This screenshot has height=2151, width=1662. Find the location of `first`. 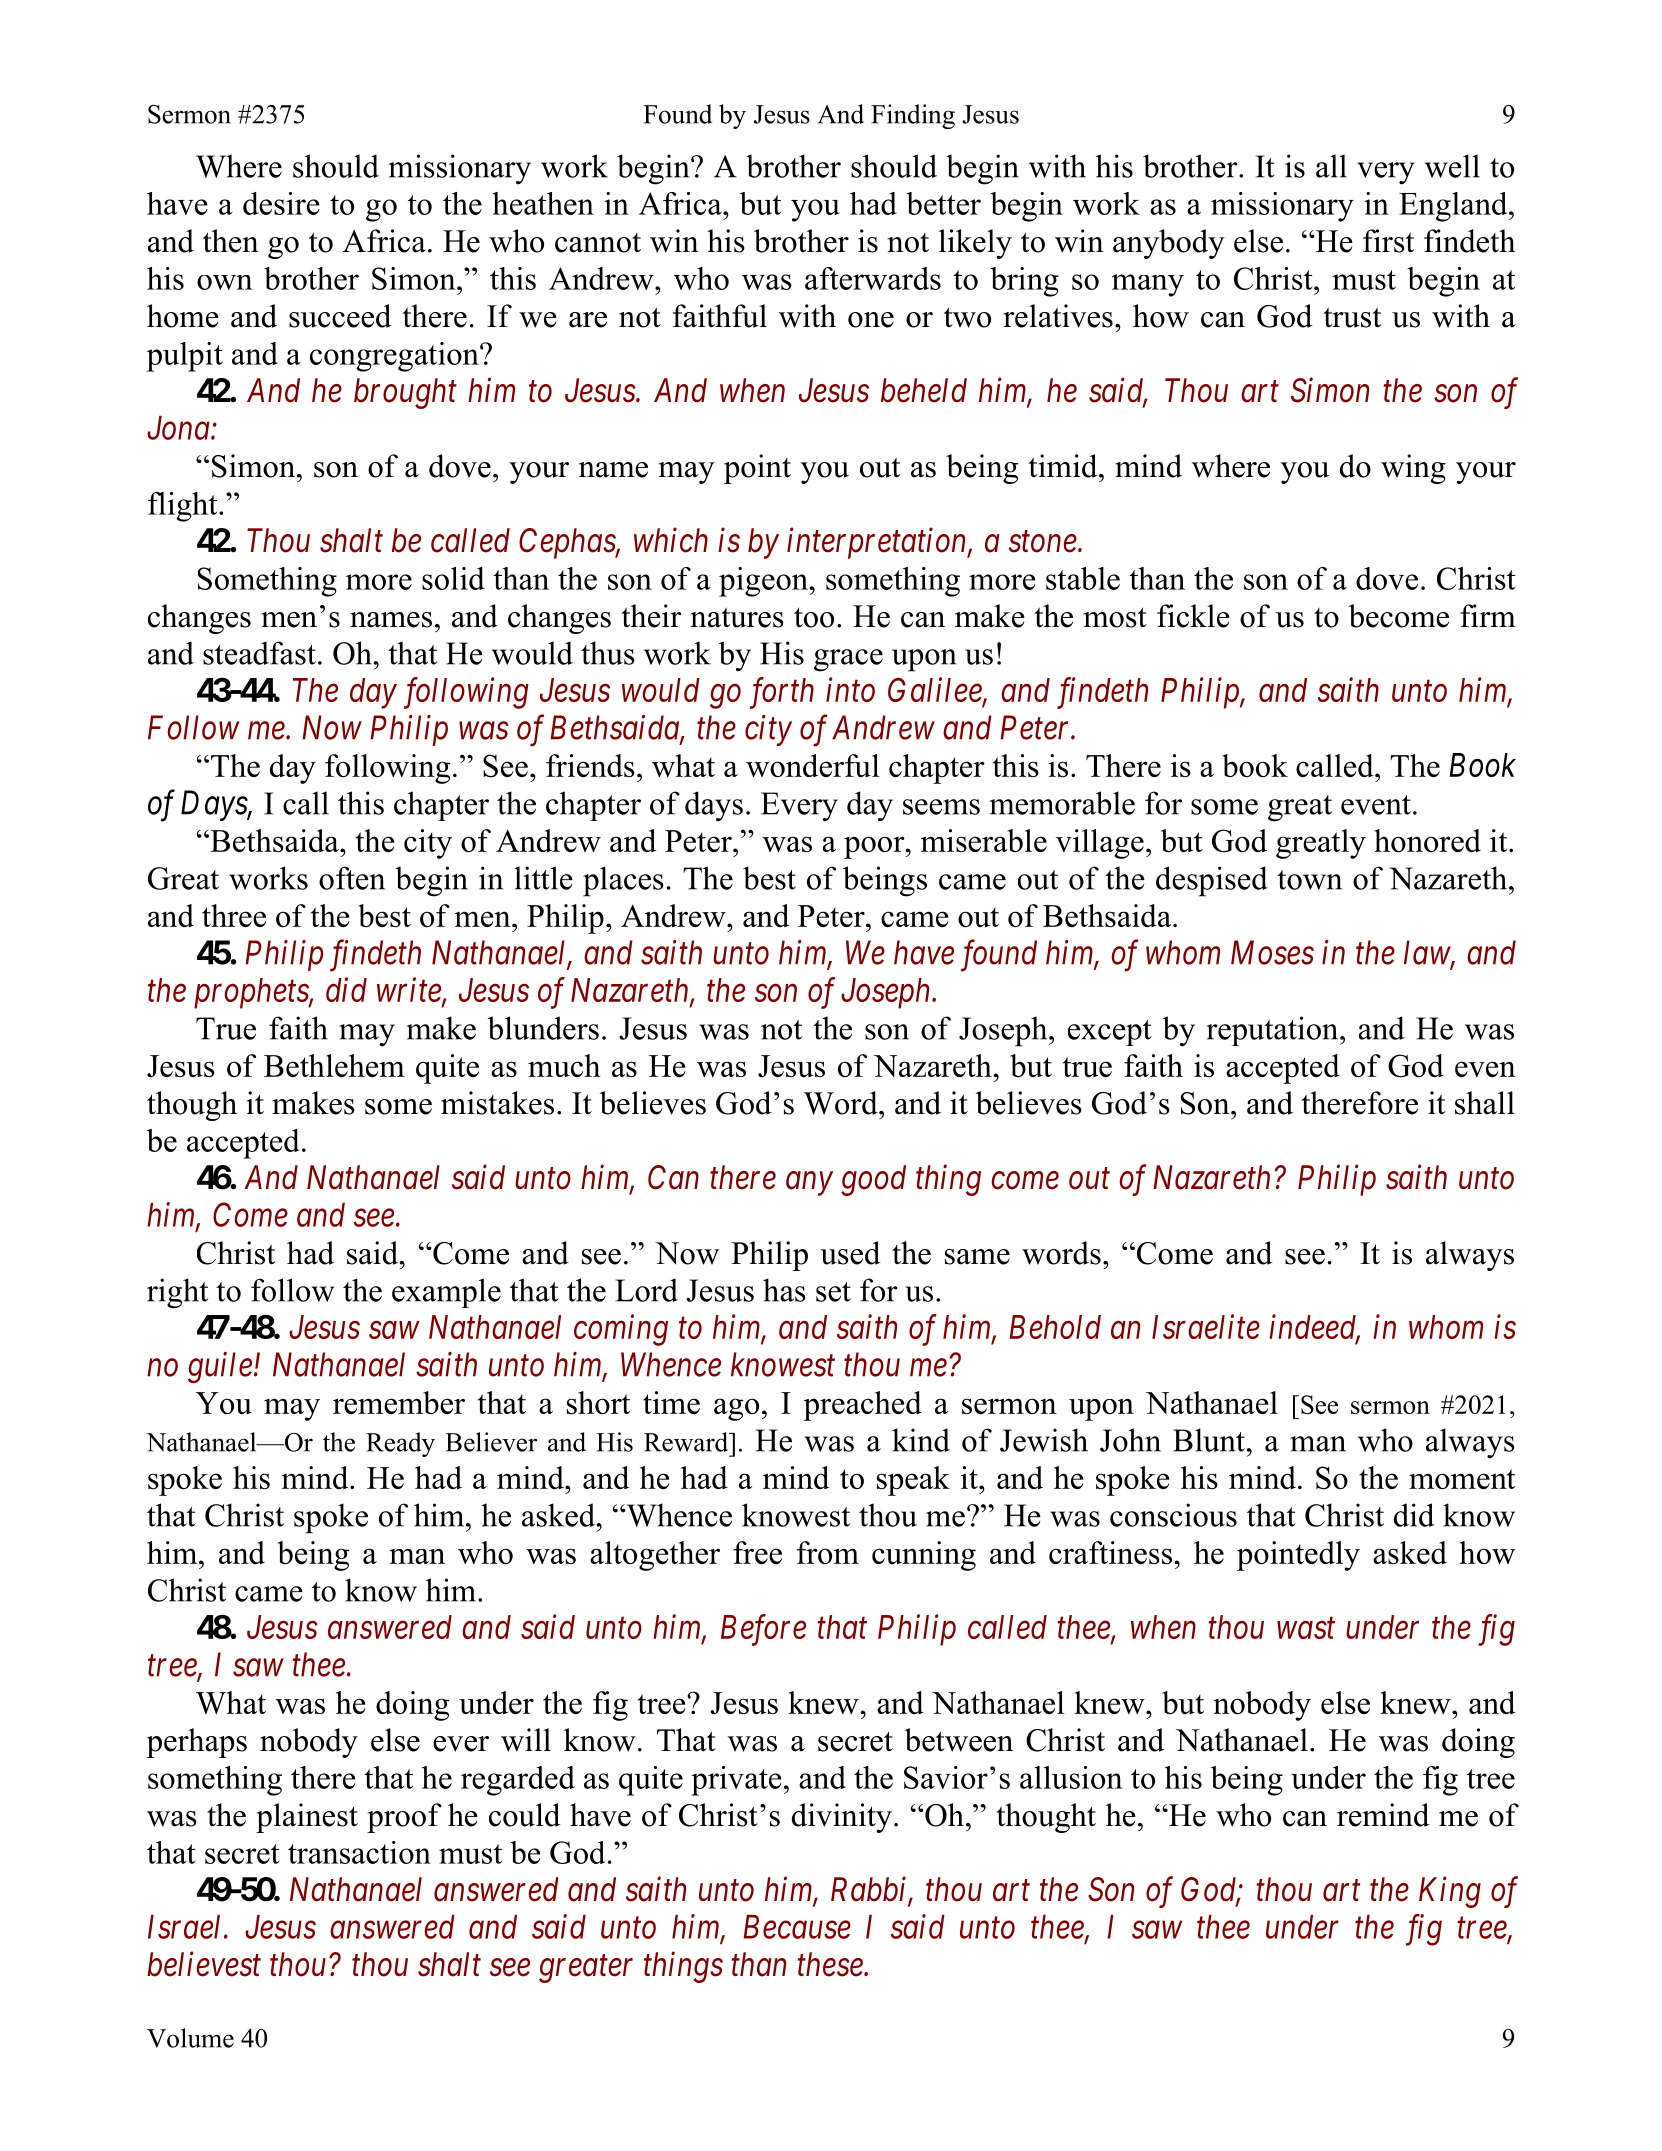

first is located at coordinates (1388, 241).
